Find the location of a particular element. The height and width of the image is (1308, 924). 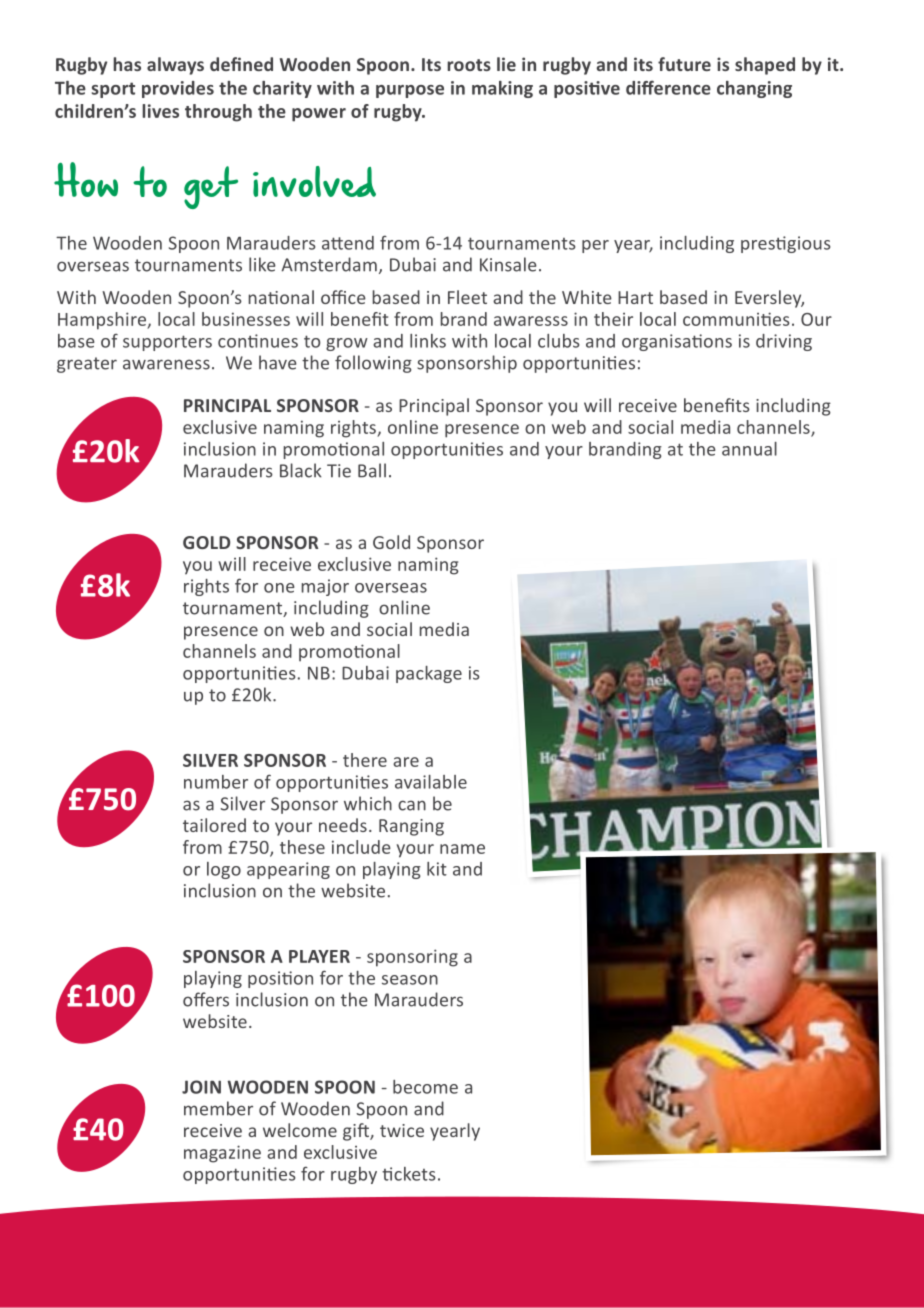

purpose is located at coordinates (410, 91).
